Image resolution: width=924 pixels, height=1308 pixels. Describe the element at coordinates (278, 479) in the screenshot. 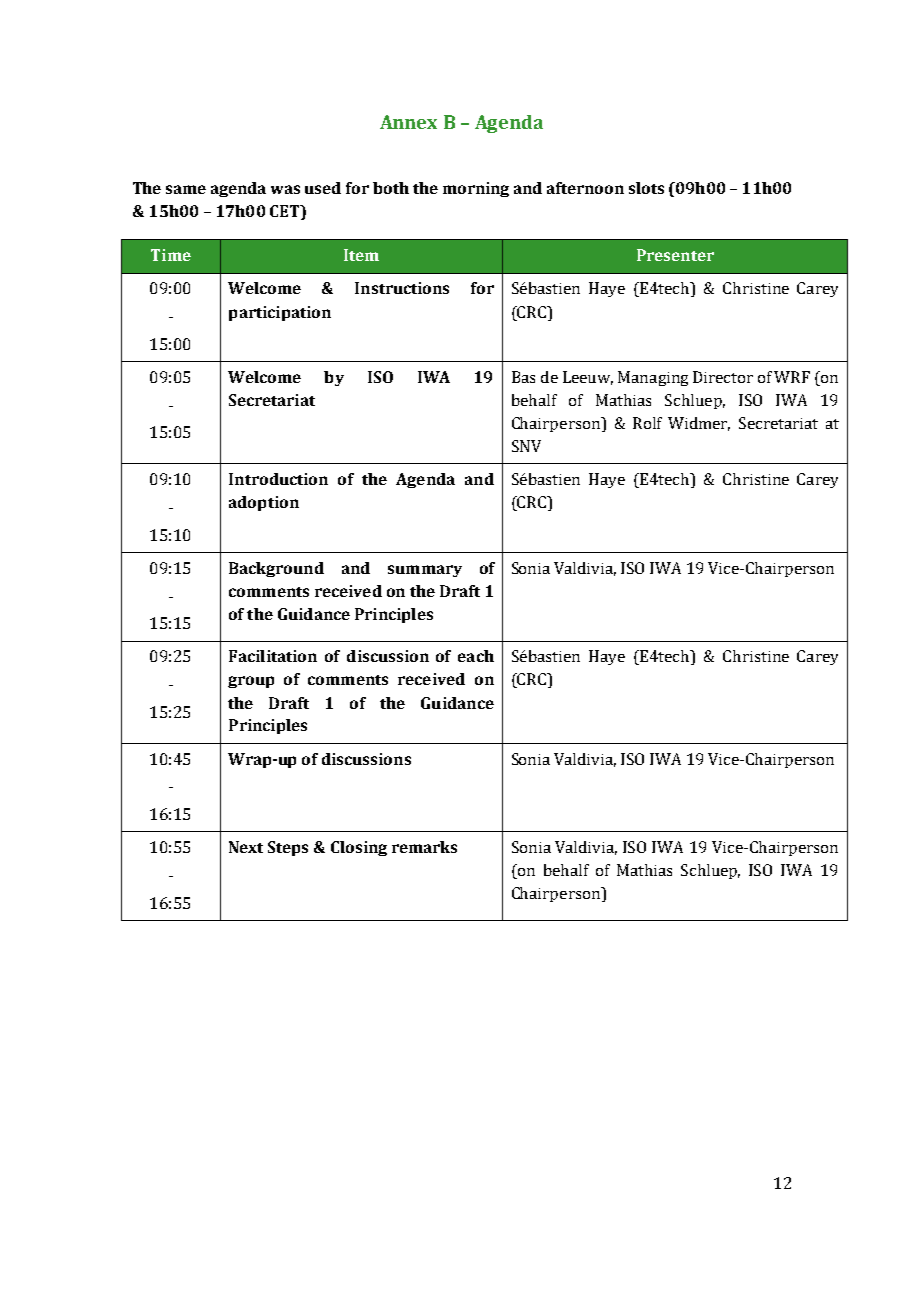

I see `Introduction` at that location.
